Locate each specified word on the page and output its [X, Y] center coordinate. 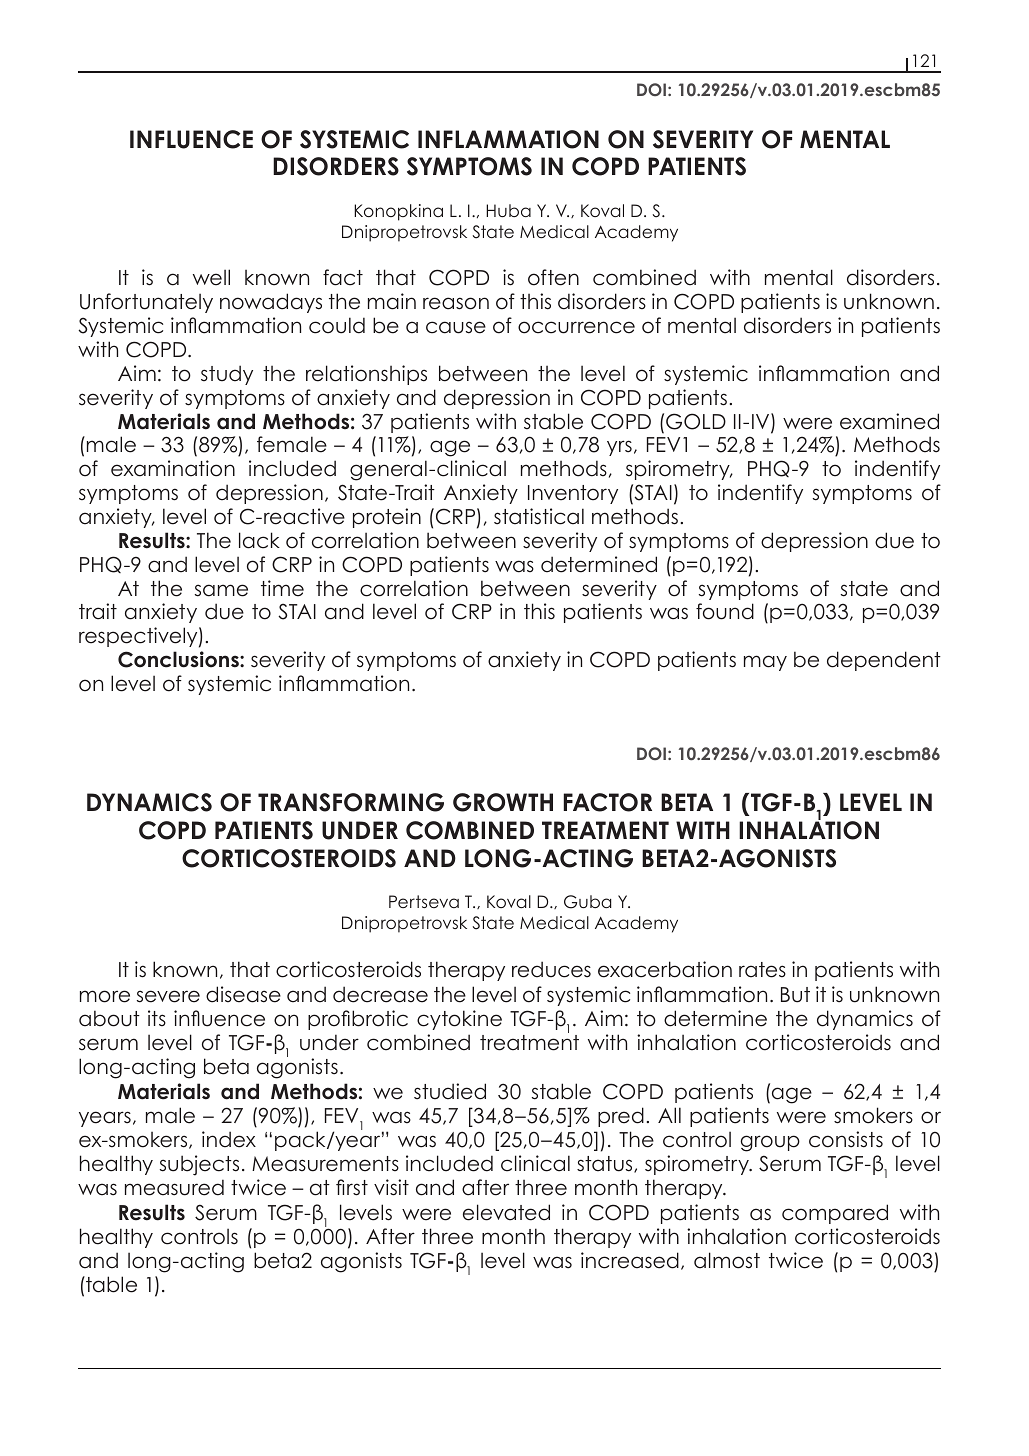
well [211, 277]
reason [456, 303]
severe [168, 996]
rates [762, 970]
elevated [506, 1212]
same [221, 590]
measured [174, 1187]
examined [889, 421]
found [725, 611]
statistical [539, 516]
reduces [551, 969]
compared [835, 1214]
